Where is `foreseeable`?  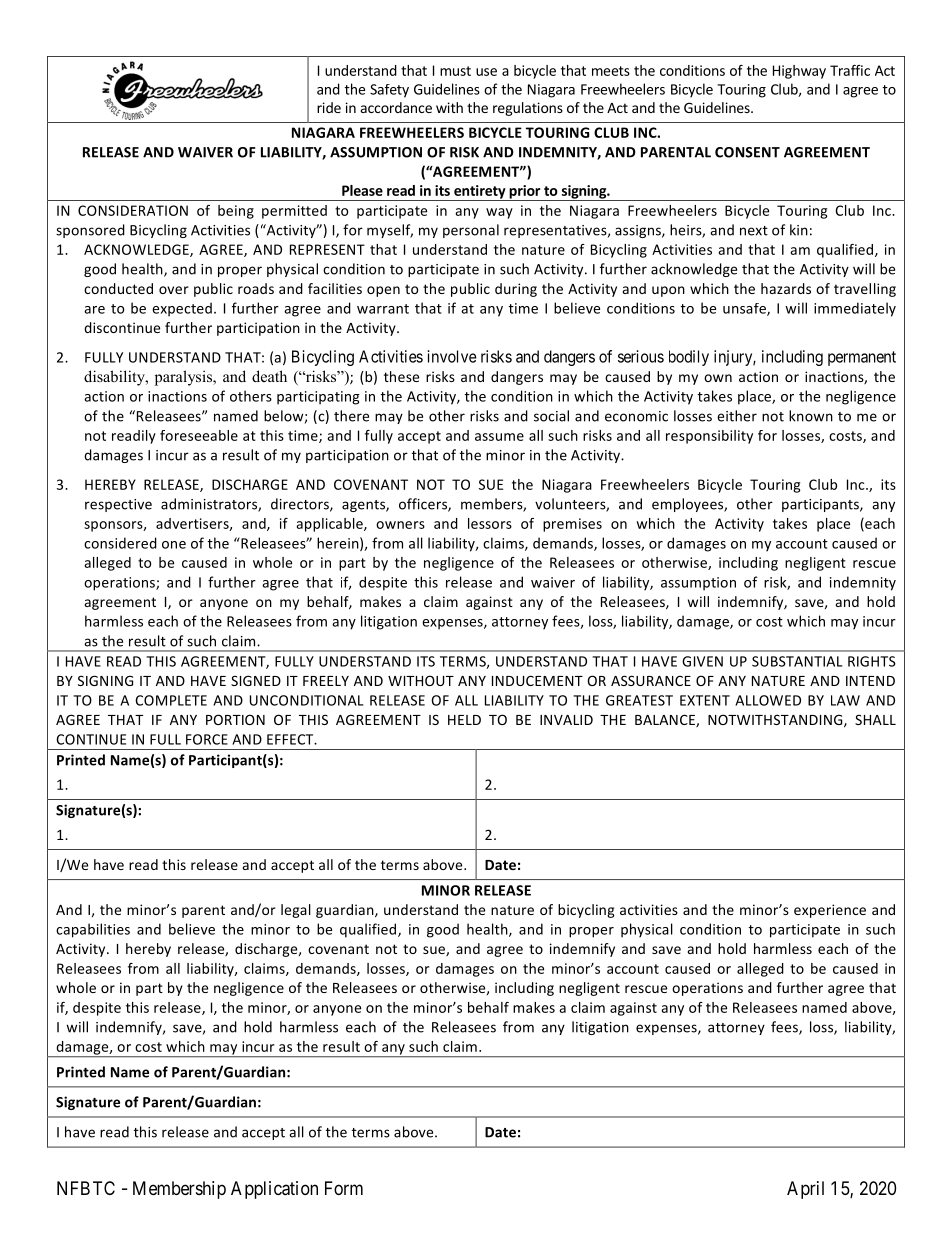
foreseeable is located at coordinates (199, 435).
